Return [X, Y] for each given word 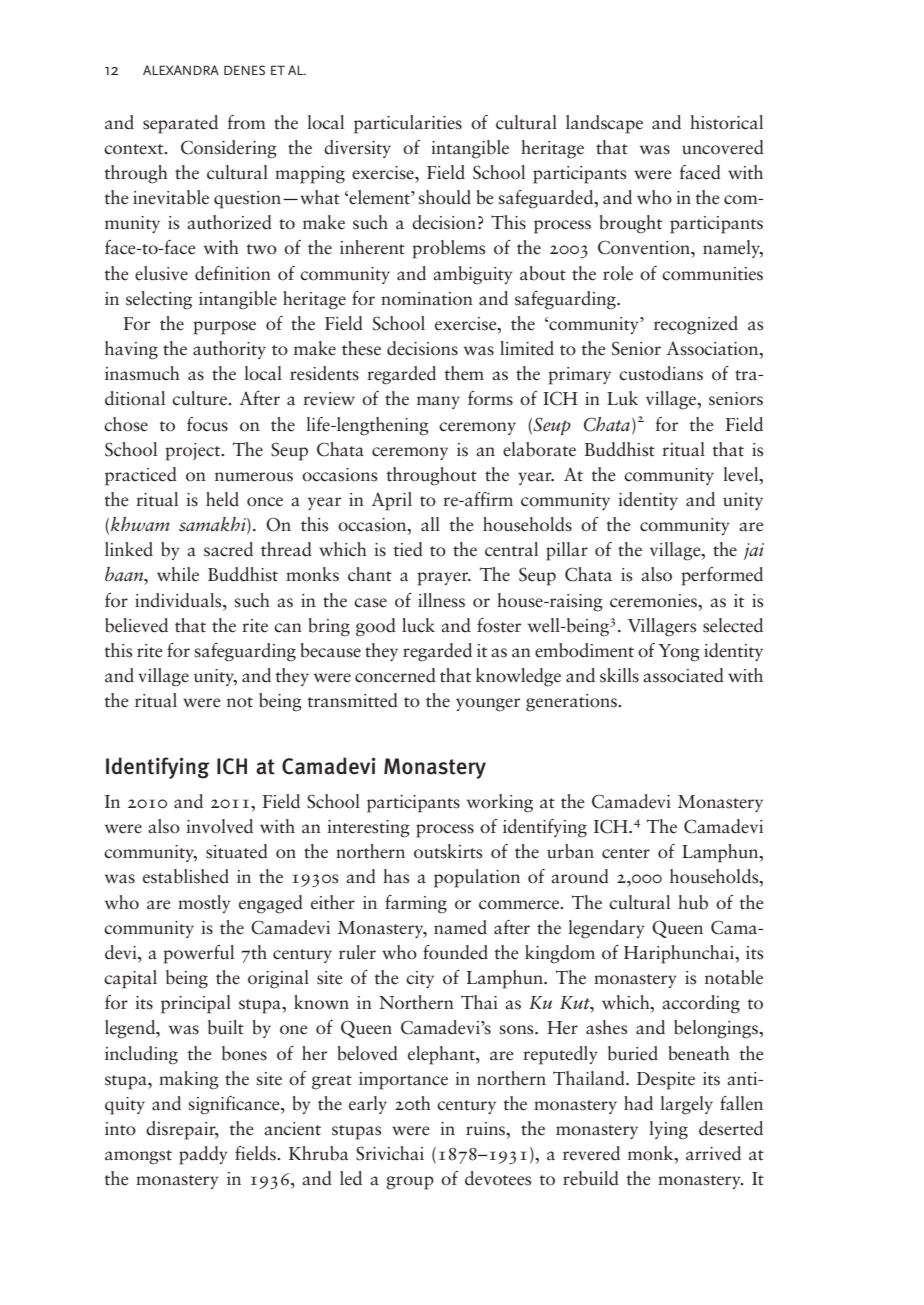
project [194, 452]
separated [180, 124]
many [438, 402]
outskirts [448, 851]
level [742, 475]
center [626, 853]
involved [219, 826]
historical [726, 122]
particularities [408, 124]
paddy [203, 1155]
